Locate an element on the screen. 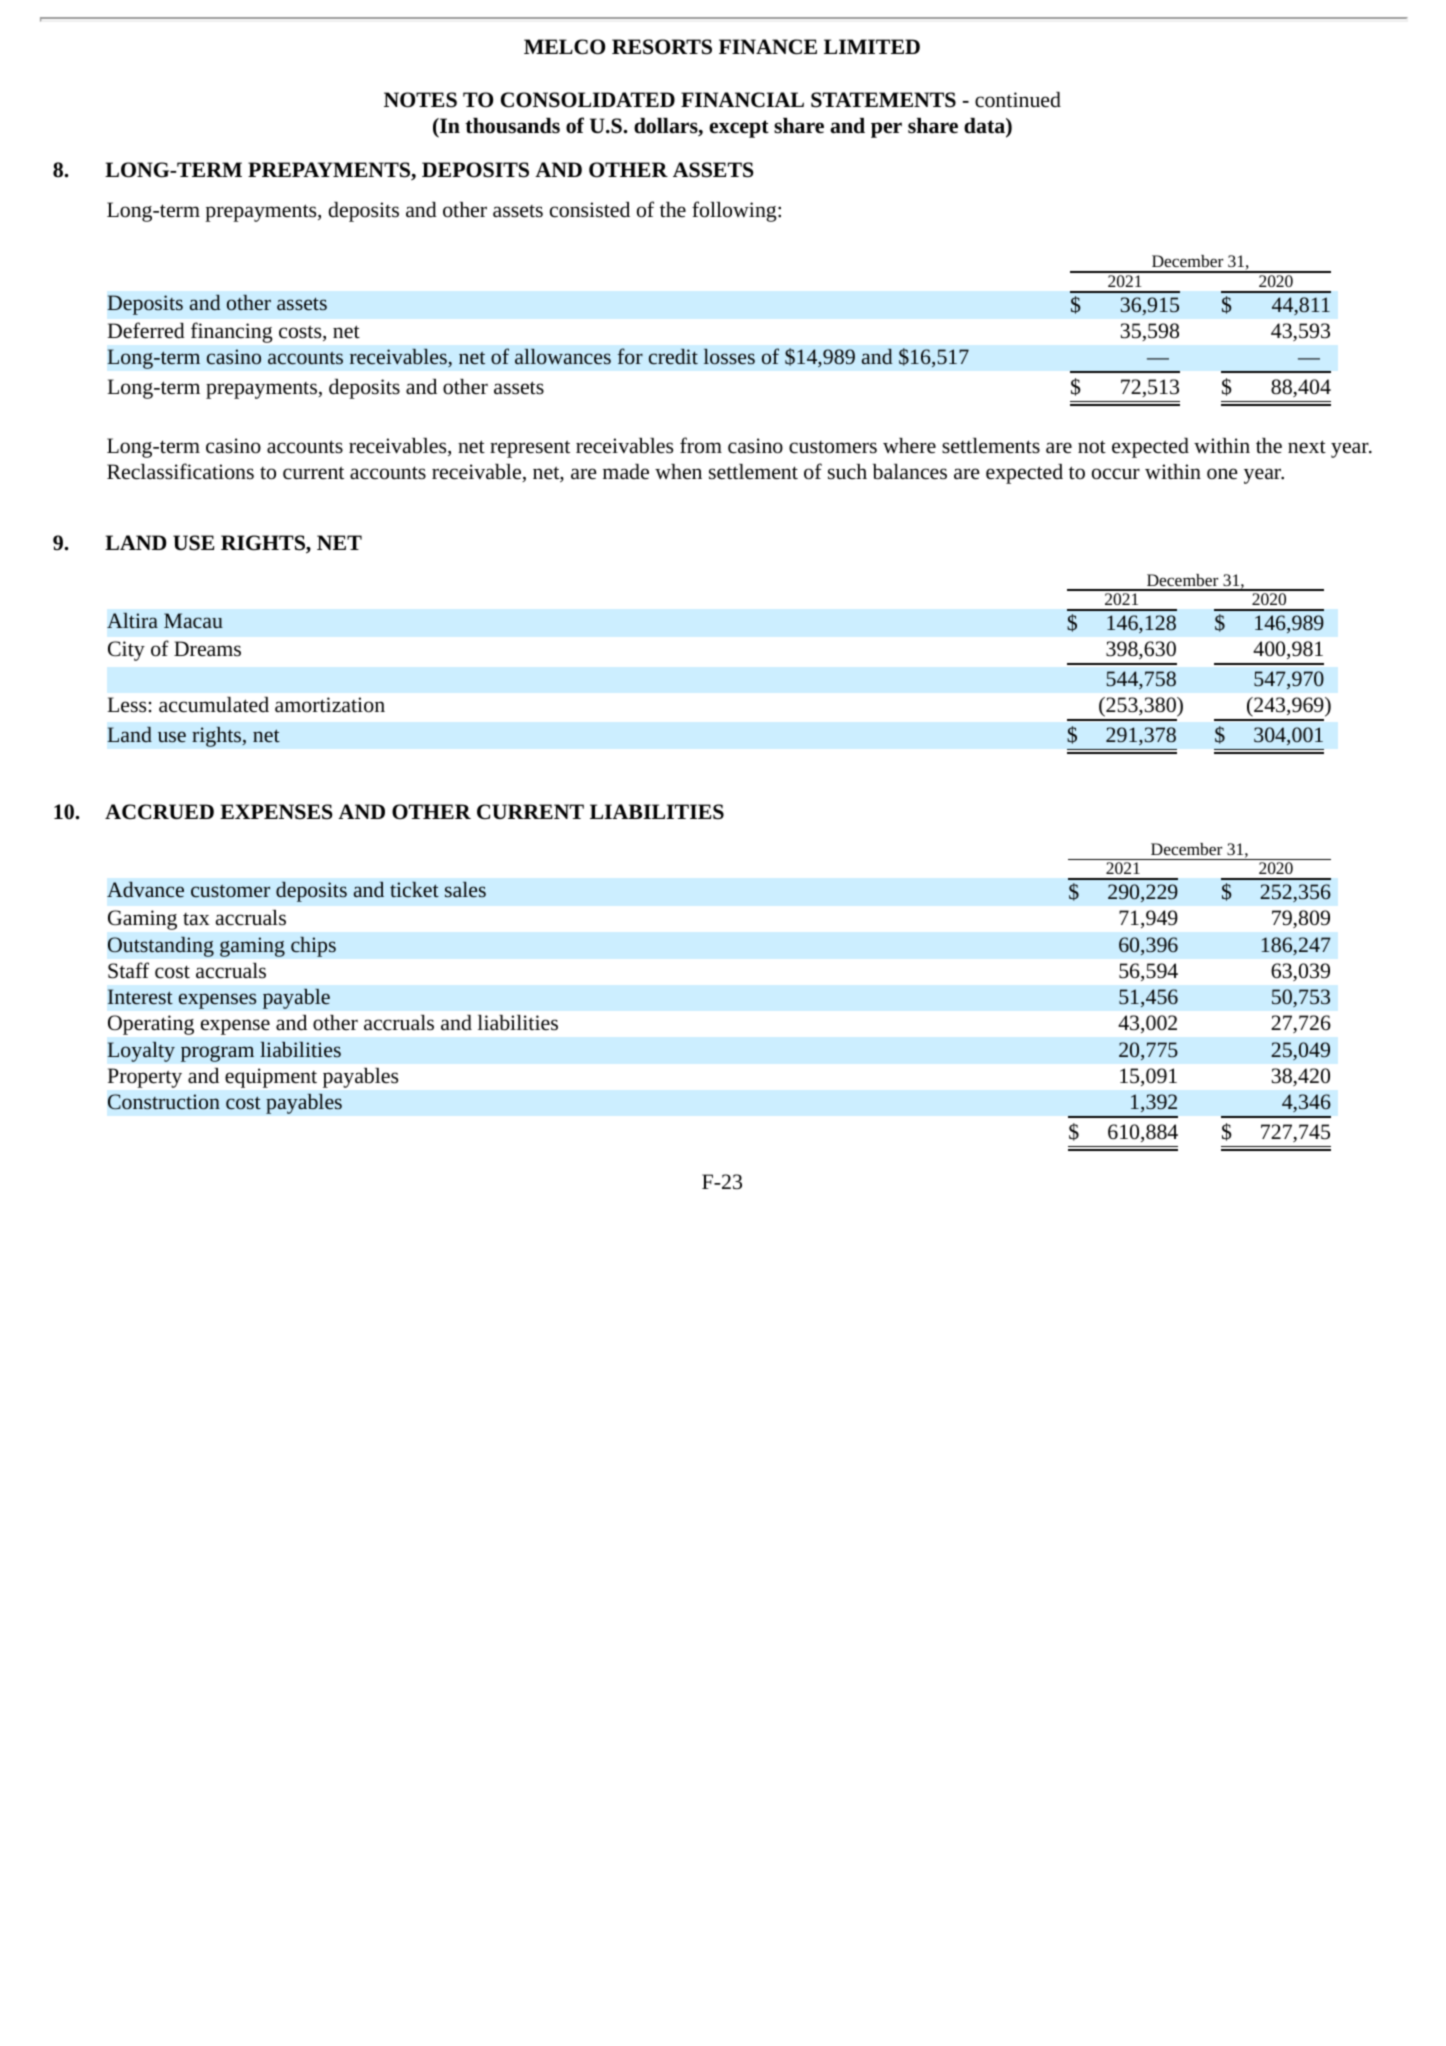 The image size is (1446, 2046). NOTES is located at coordinates (420, 100).
